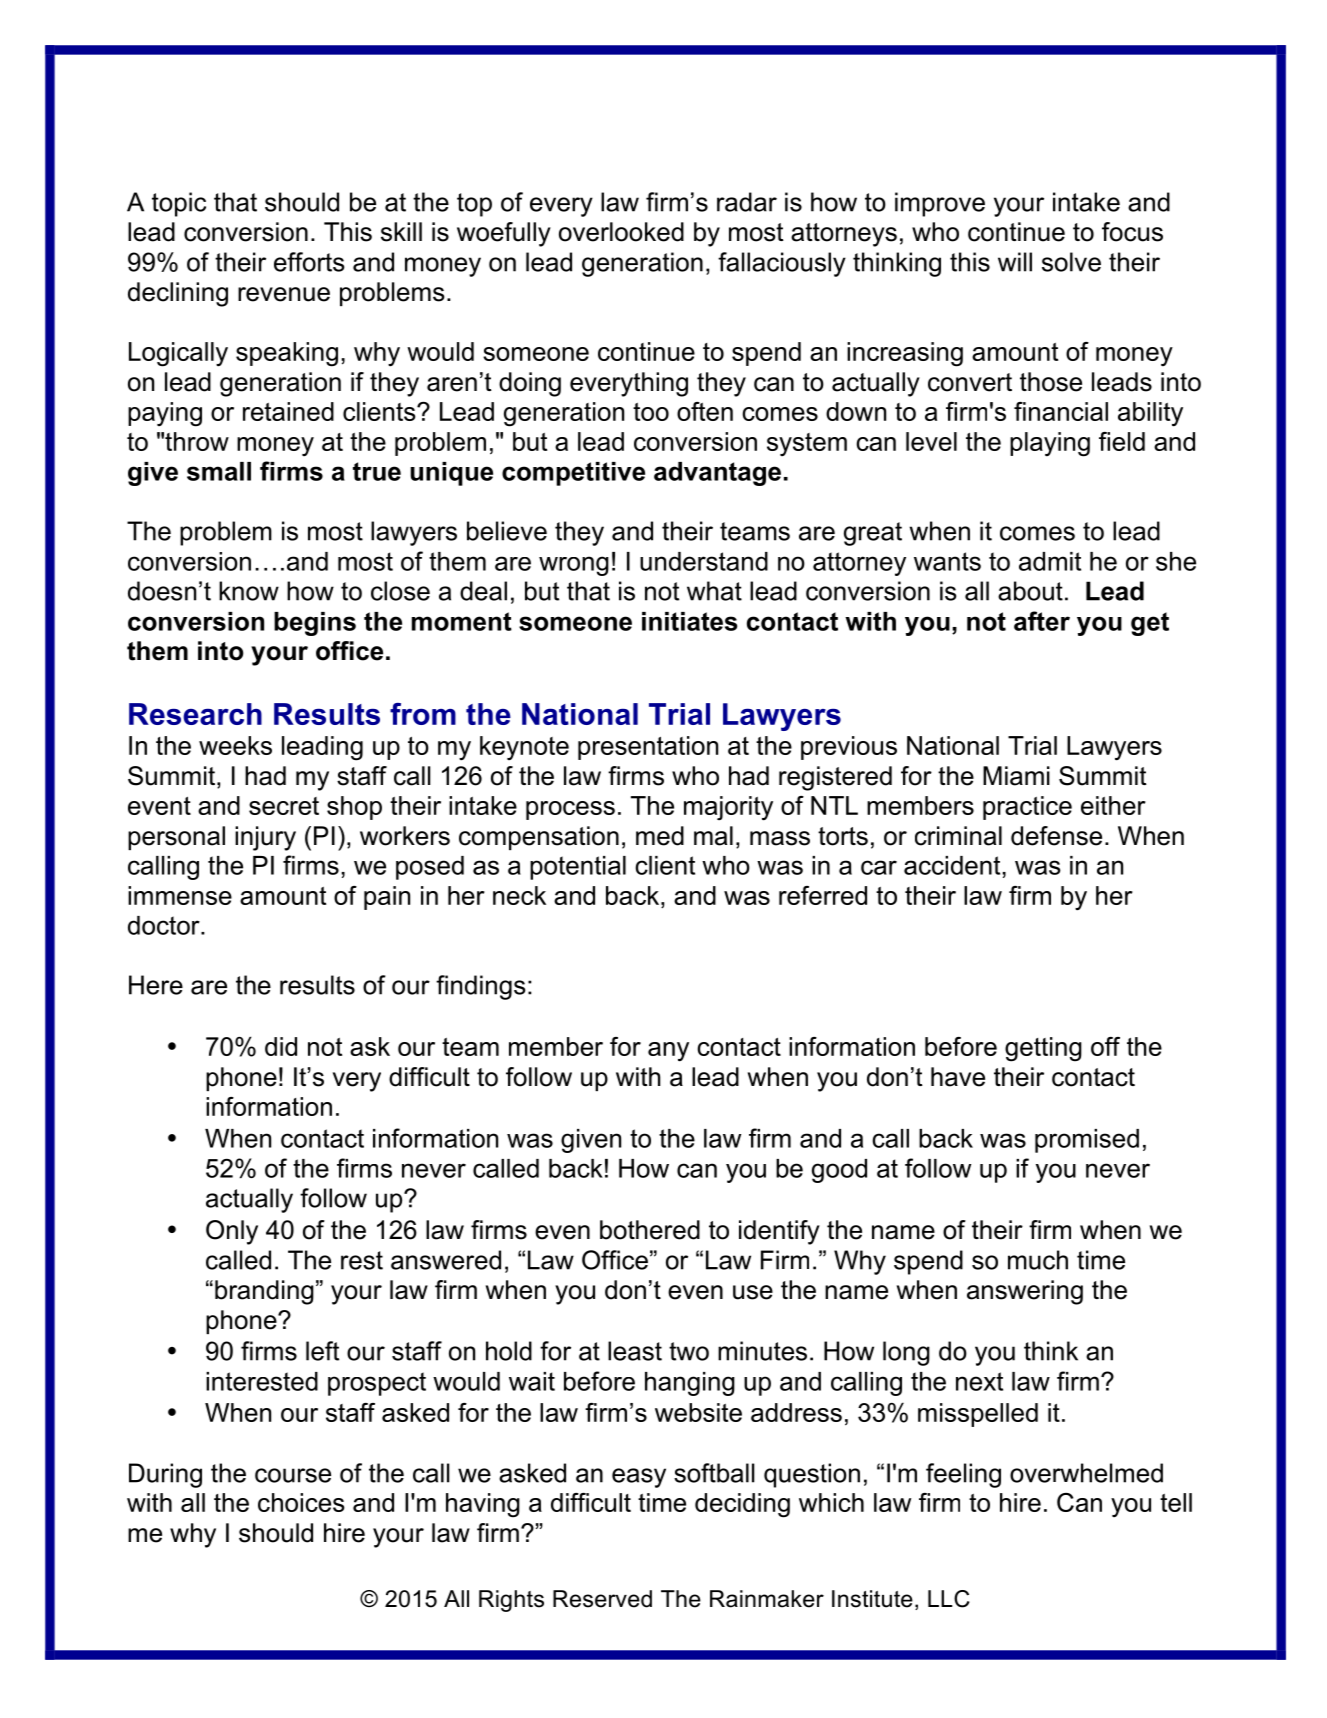 Image resolution: width=1327 pixels, height=1718 pixels. Describe the element at coordinates (949, 1599) in the screenshot. I see `LLC` at that location.
